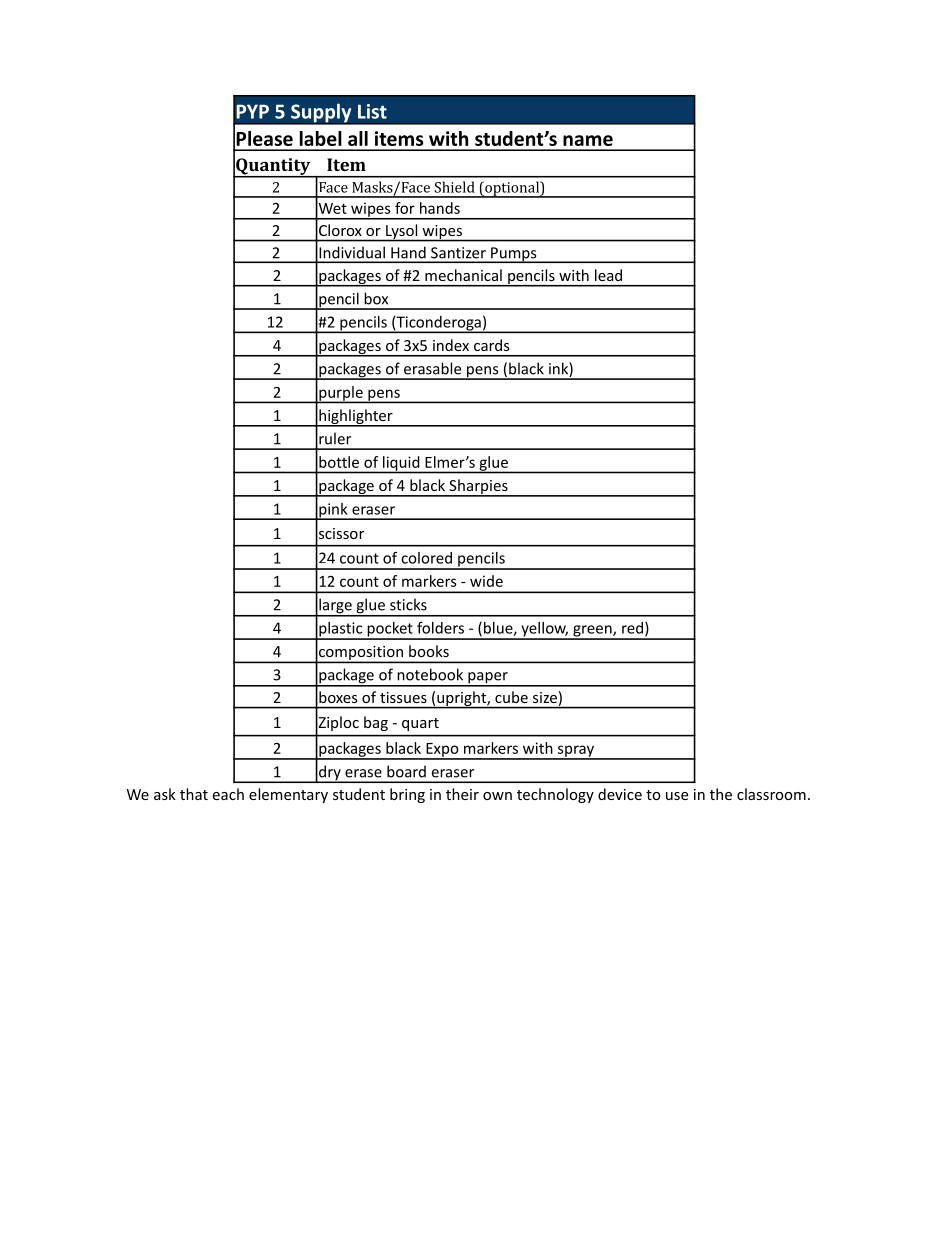 The height and width of the page is (1233, 952). What do you see at coordinates (288, 795) in the page?
I see `elementary` at bounding box center [288, 795].
